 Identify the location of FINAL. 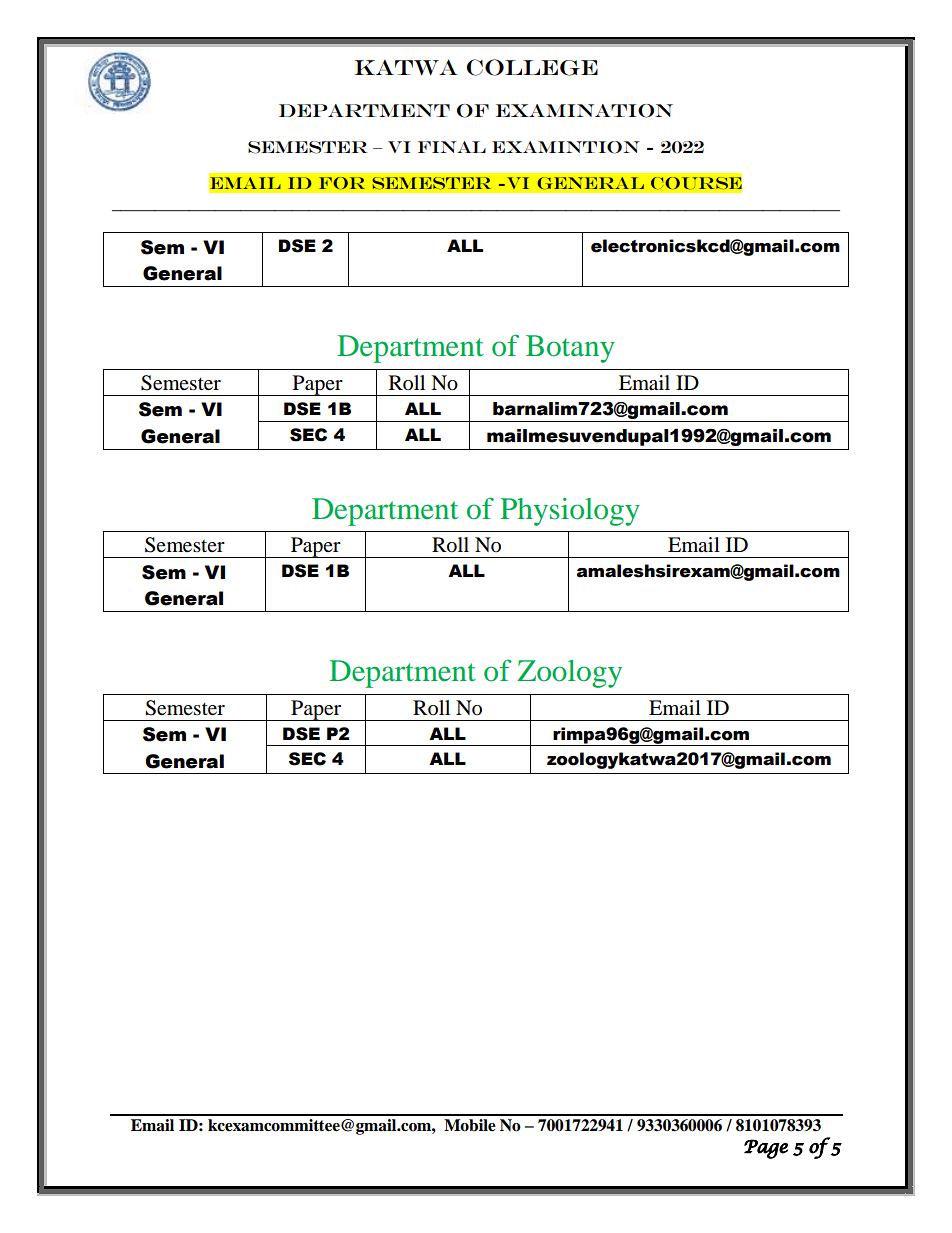
(452, 147).
